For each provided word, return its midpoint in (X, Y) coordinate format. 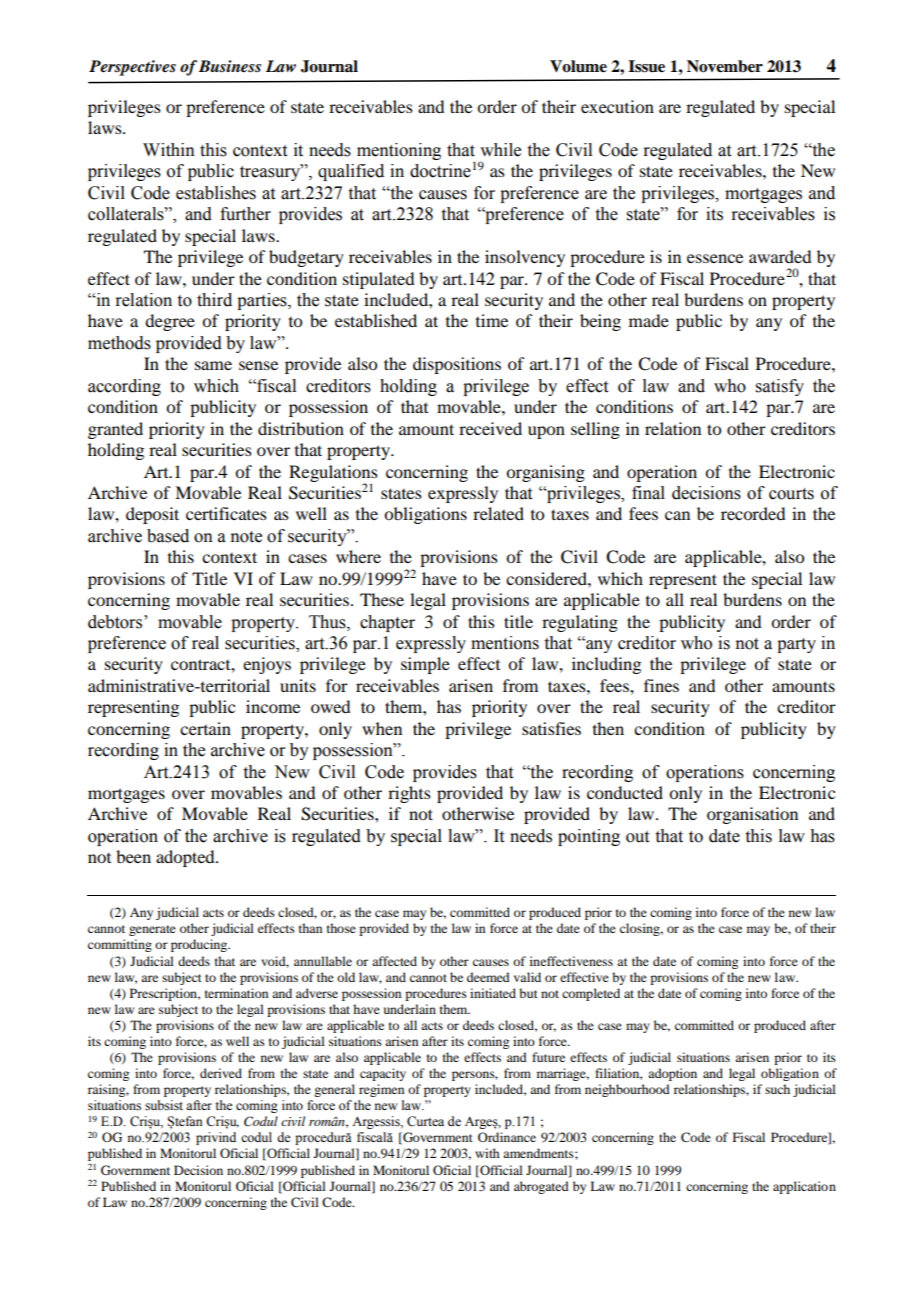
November (725, 66)
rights (409, 794)
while (500, 150)
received (490, 428)
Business (230, 66)
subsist (164, 1105)
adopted (186, 858)
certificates (226, 513)
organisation (752, 815)
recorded (753, 513)
